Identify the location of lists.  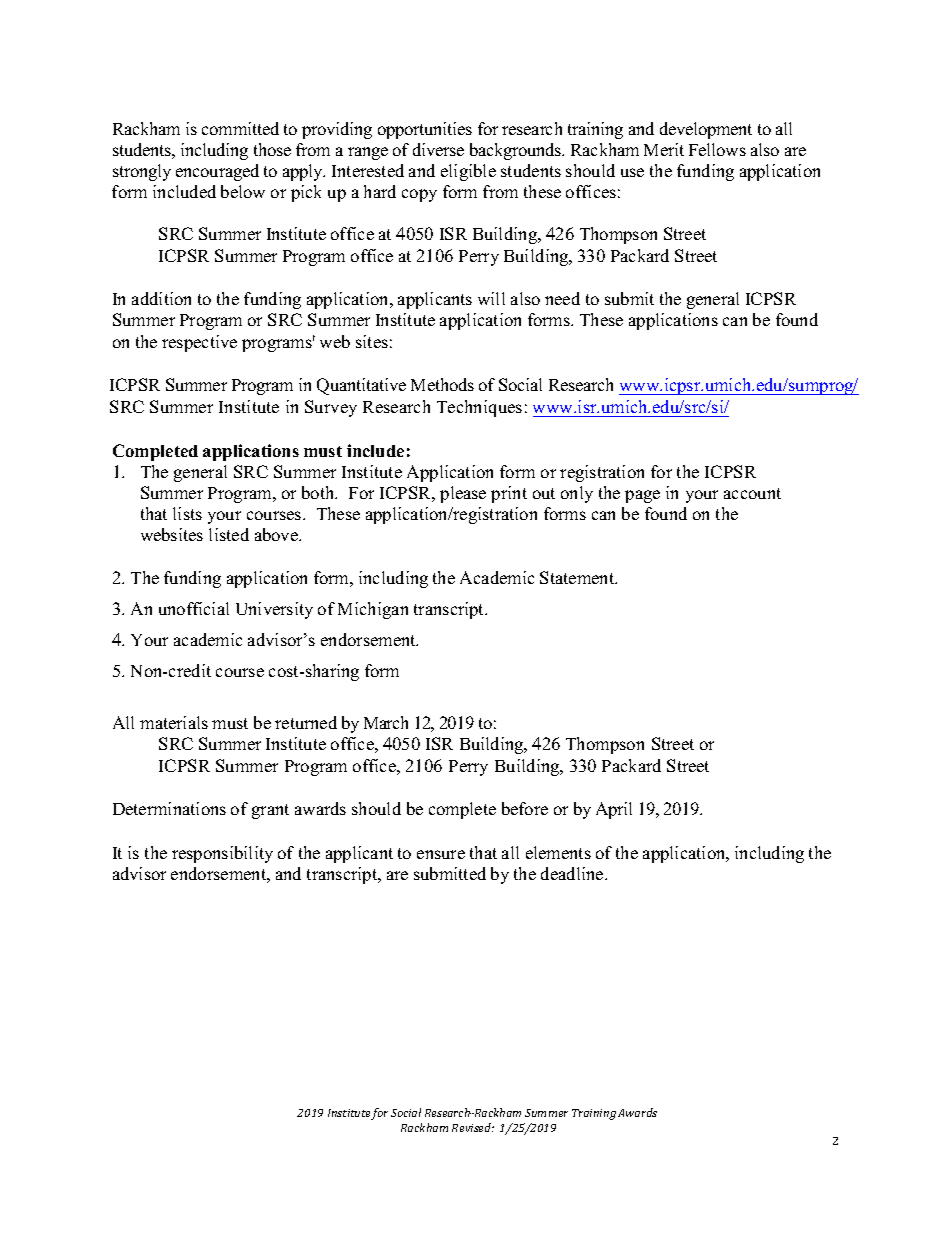
(187, 513).
